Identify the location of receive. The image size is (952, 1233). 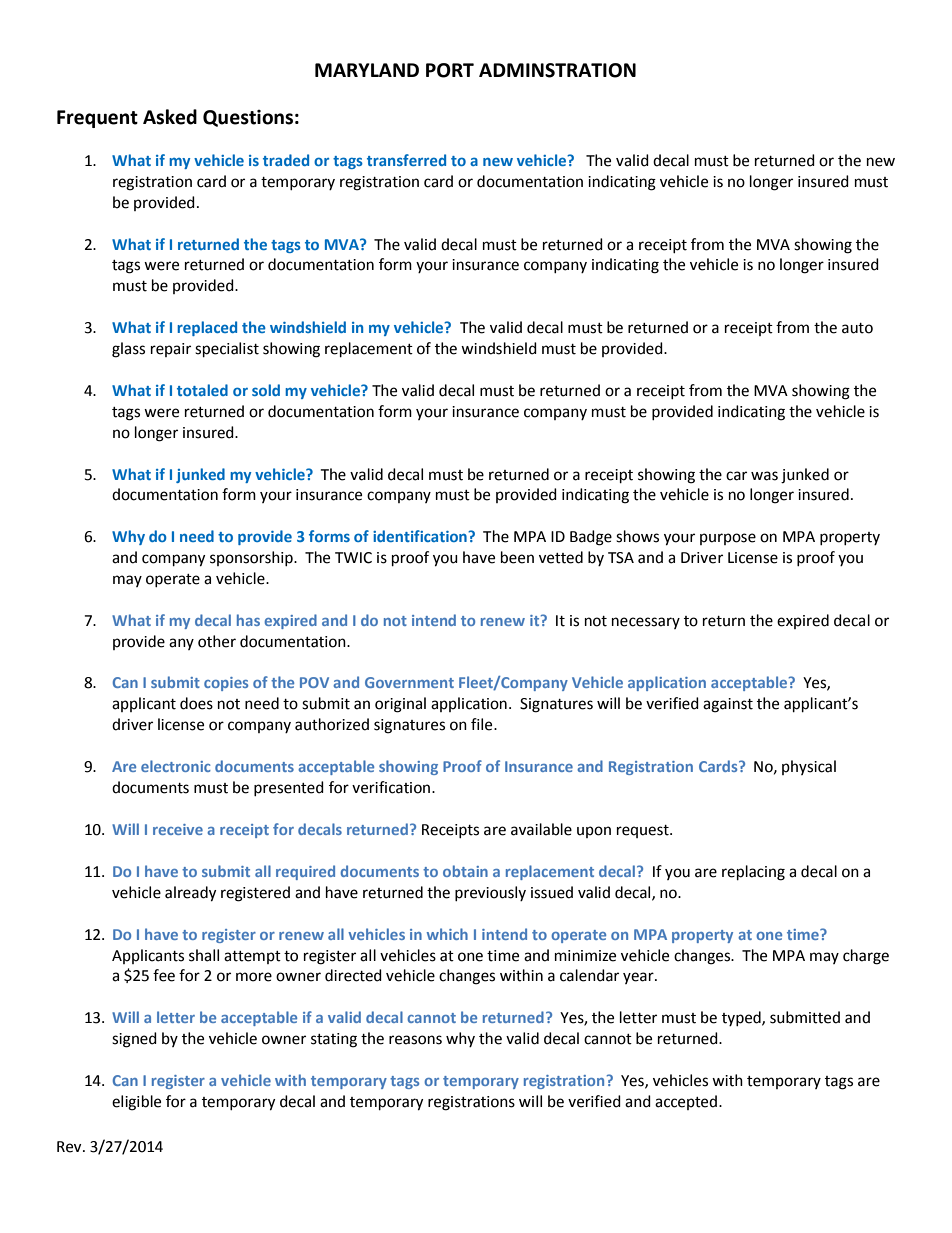
(178, 829).
